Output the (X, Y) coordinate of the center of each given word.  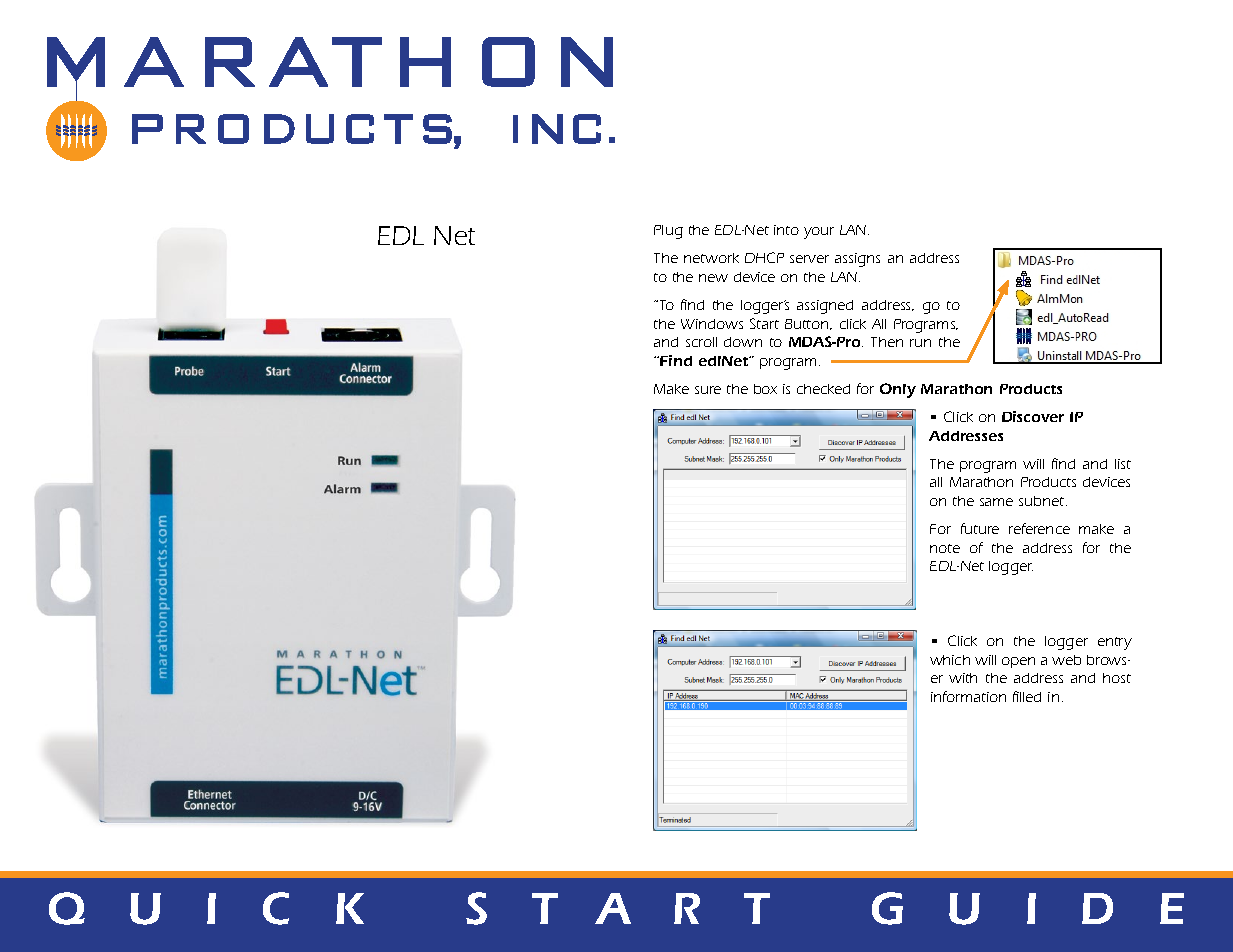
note (945, 548)
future (980, 528)
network (711, 258)
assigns (857, 260)
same (996, 502)
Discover (1033, 416)
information (968, 696)
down (743, 342)
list (1123, 464)
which (950, 660)
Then (887, 342)
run (920, 343)
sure (708, 390)
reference (1039, 528)
